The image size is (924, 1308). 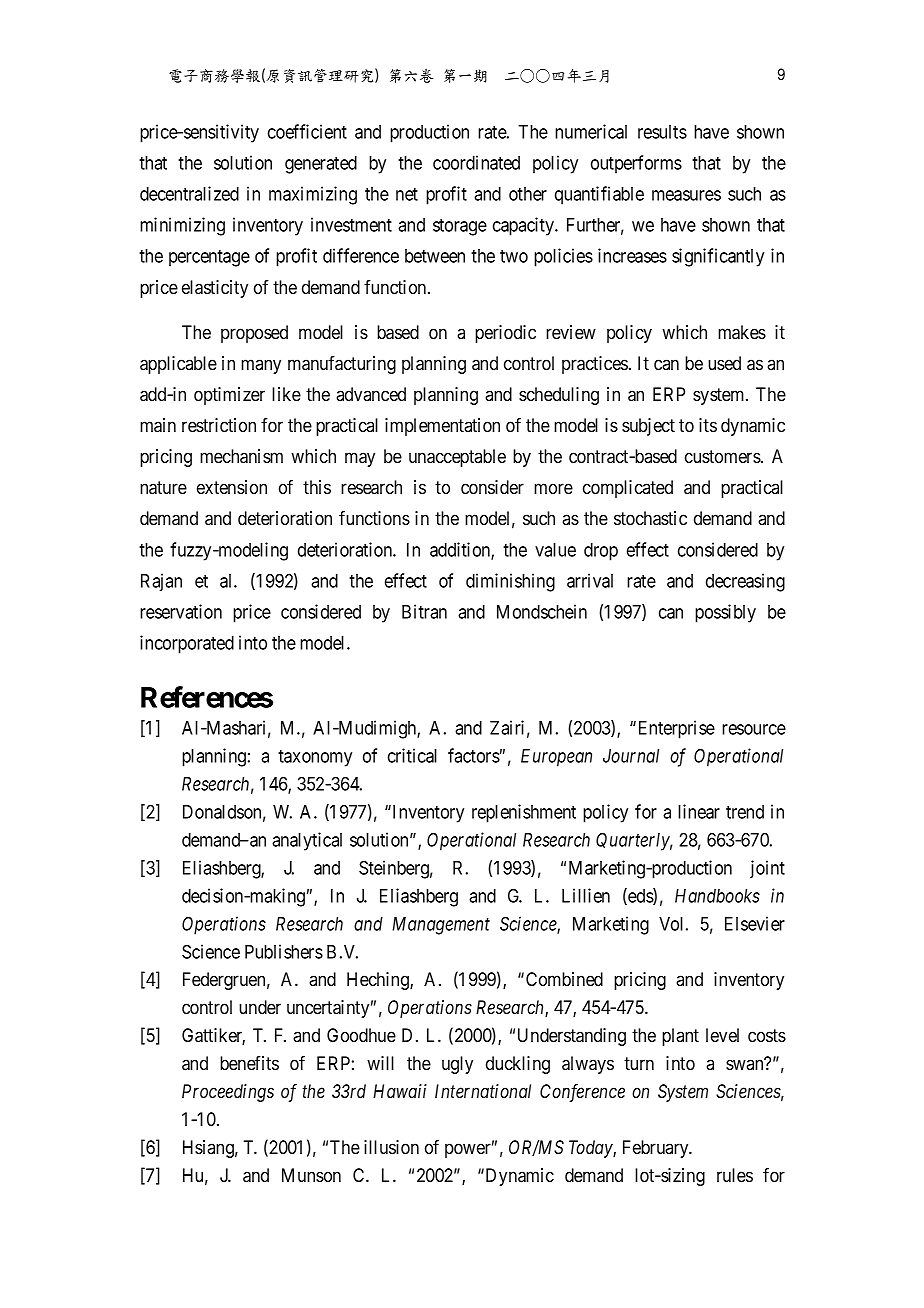 What do you see at coordinates (510, 582) in the screenshot?
I see `diminishing` at bounding box center [510, 582].
